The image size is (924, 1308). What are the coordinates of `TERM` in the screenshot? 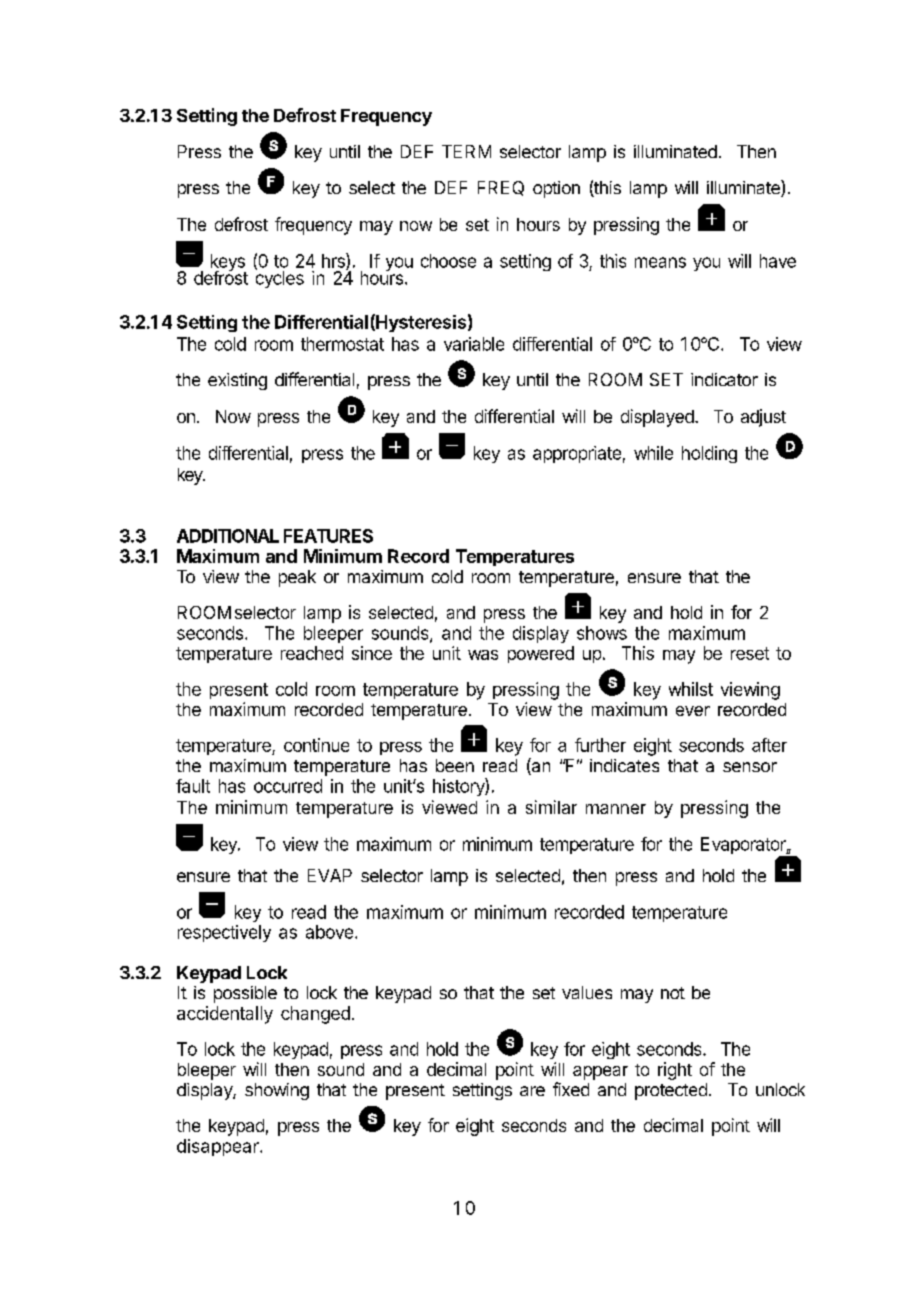 It's located at (466, 151).
